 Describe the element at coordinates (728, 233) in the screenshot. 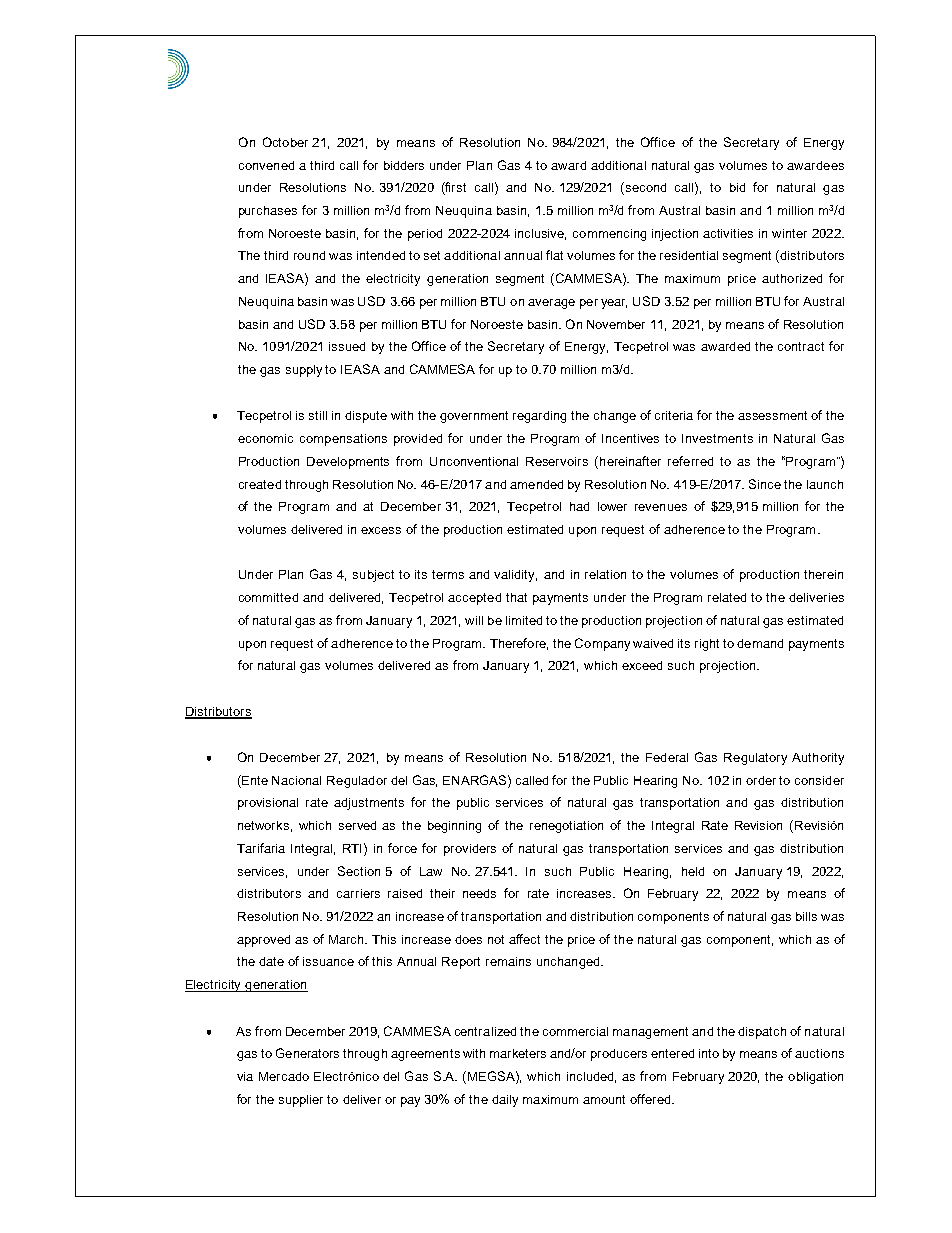

I see `activities` at that location.
